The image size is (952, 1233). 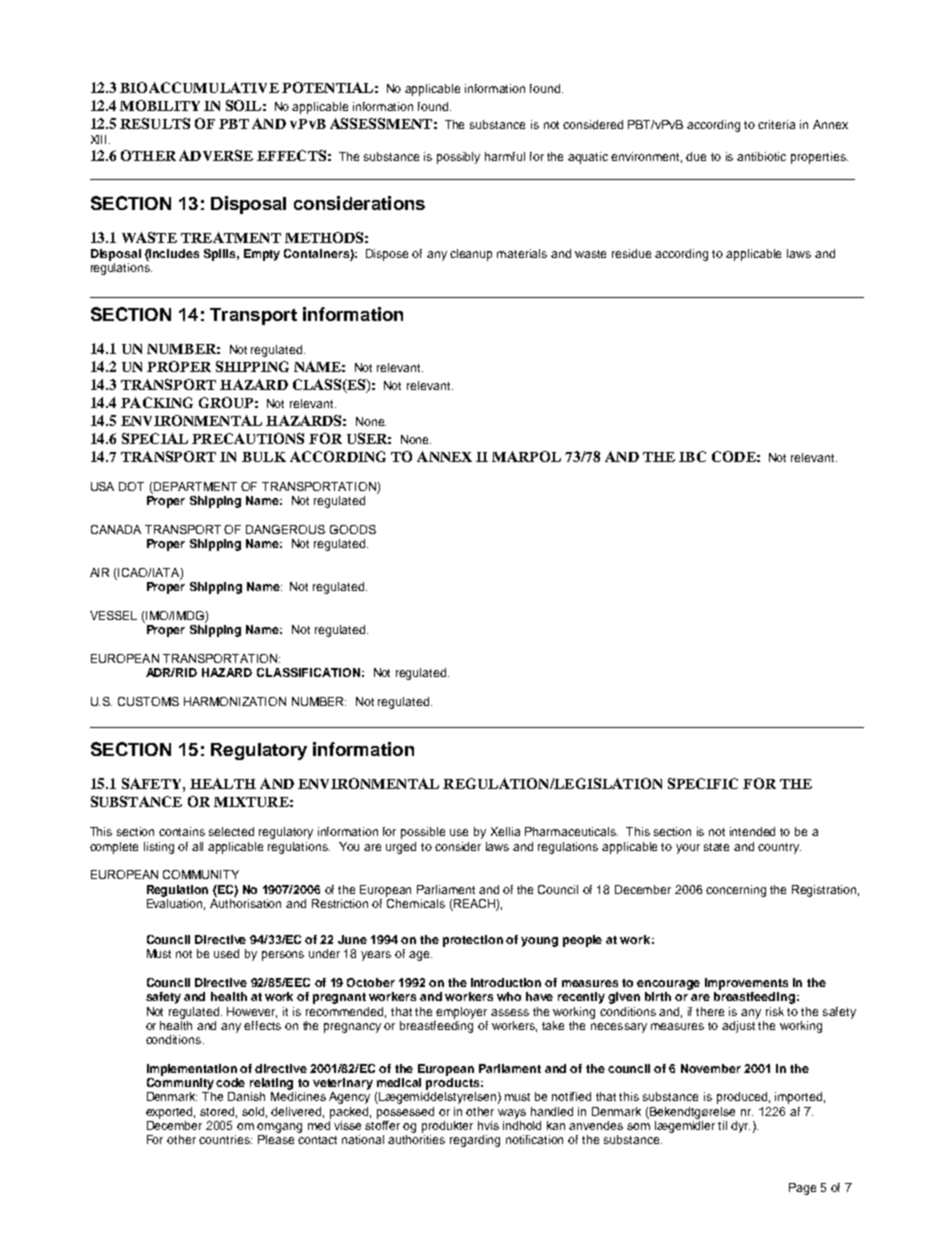 I want to click on til, so click(x=722, y=1125).
